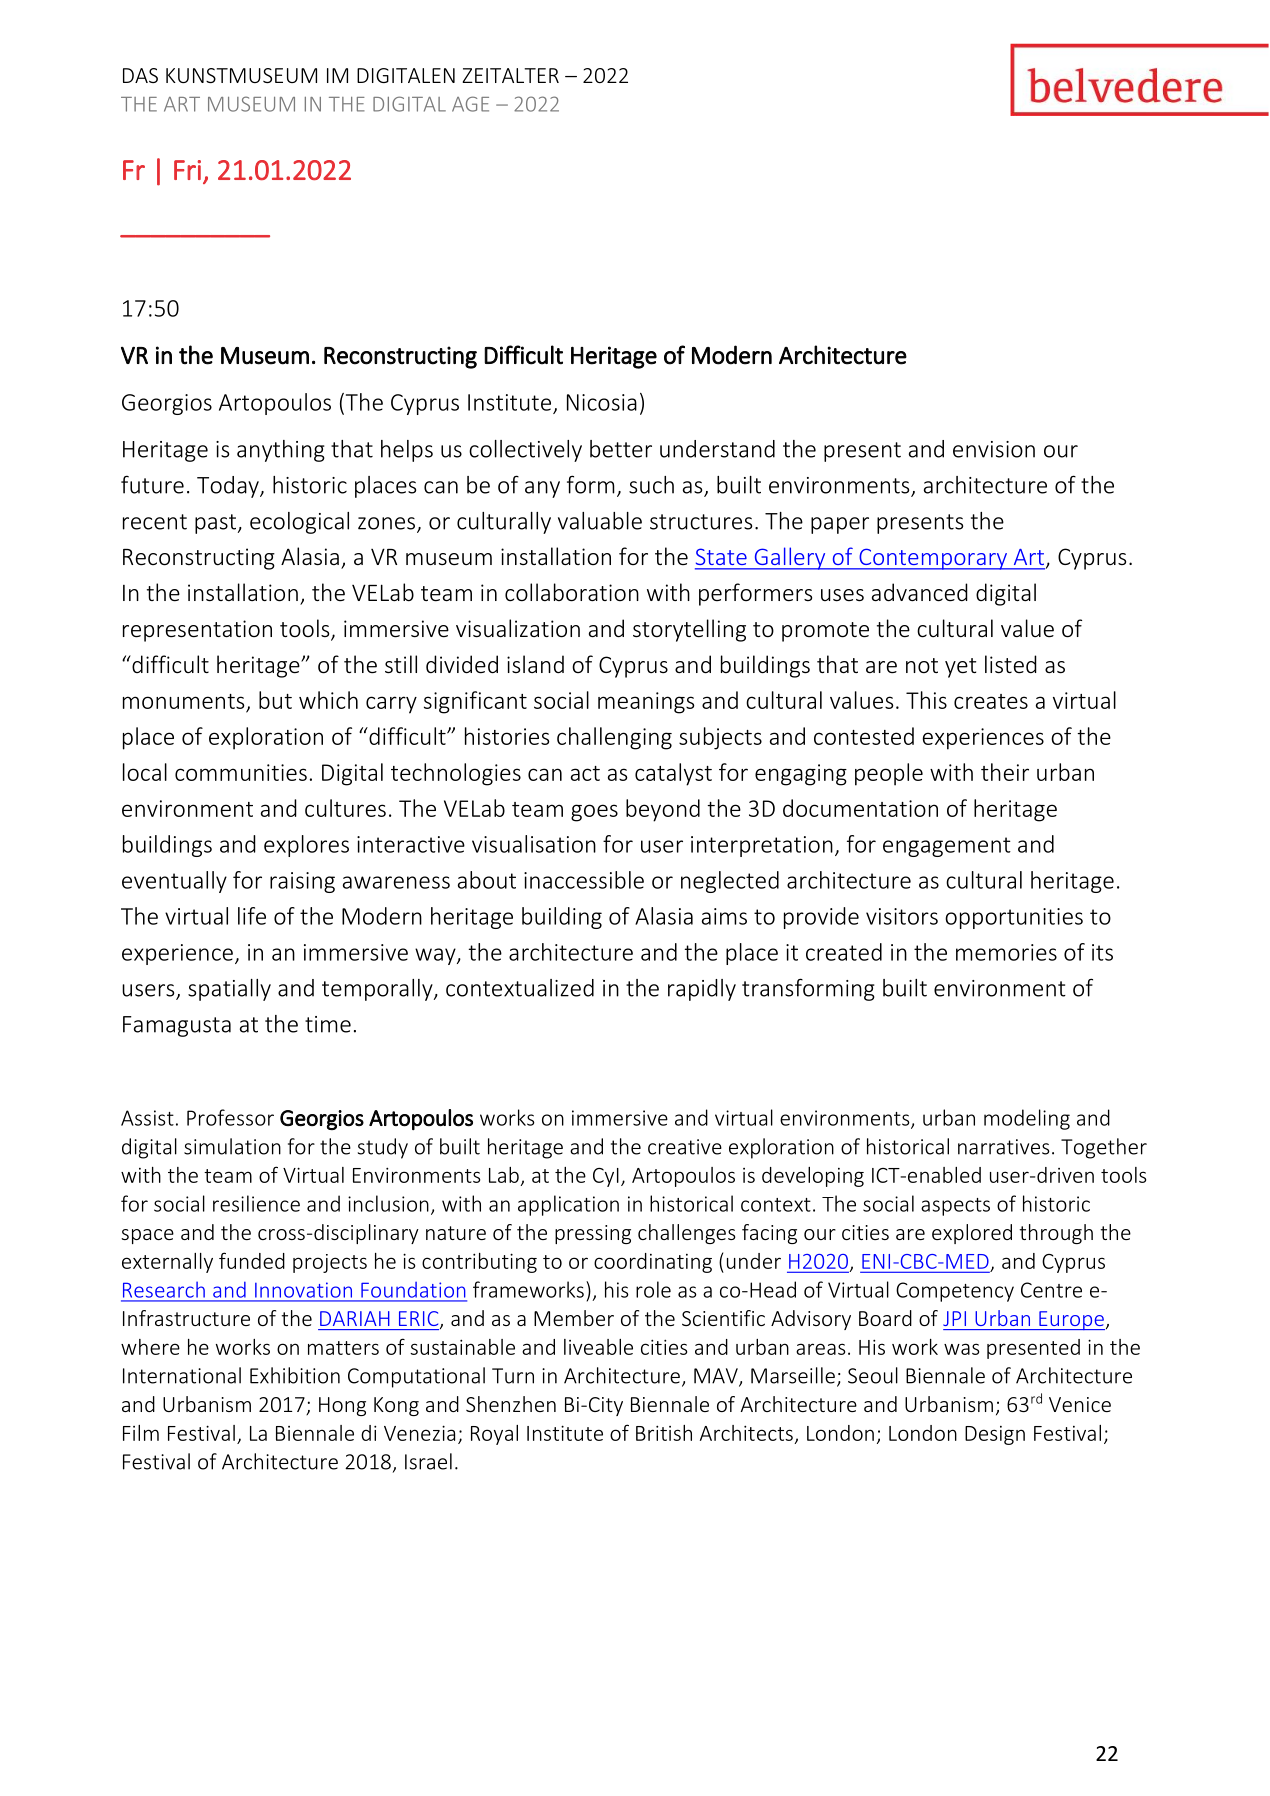 The width and height of the screenshot is (1270, 1796). I want to click on Exhibition, so click(295, 1375).
